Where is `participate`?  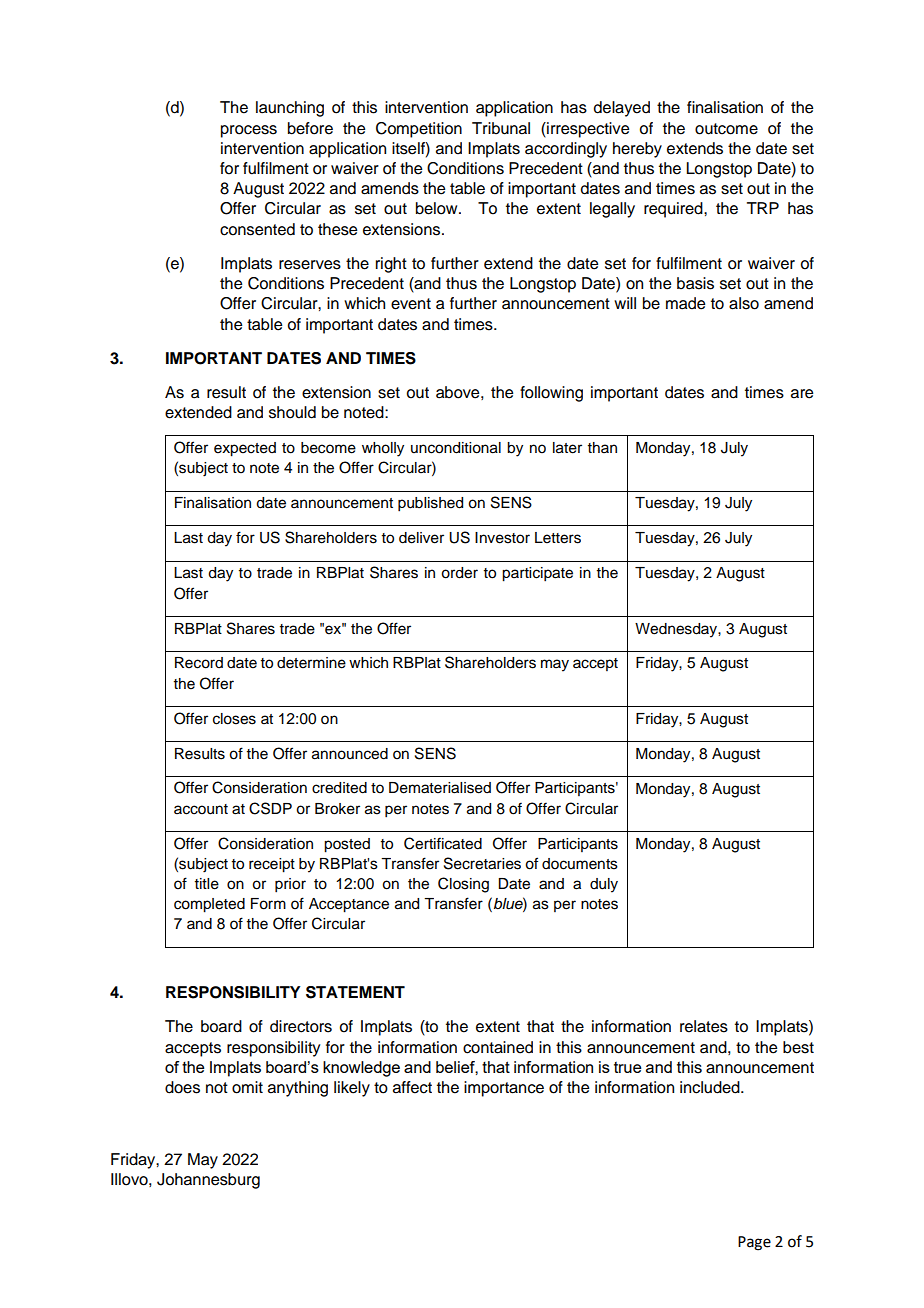 participate is located at coordinates (537, 574).
